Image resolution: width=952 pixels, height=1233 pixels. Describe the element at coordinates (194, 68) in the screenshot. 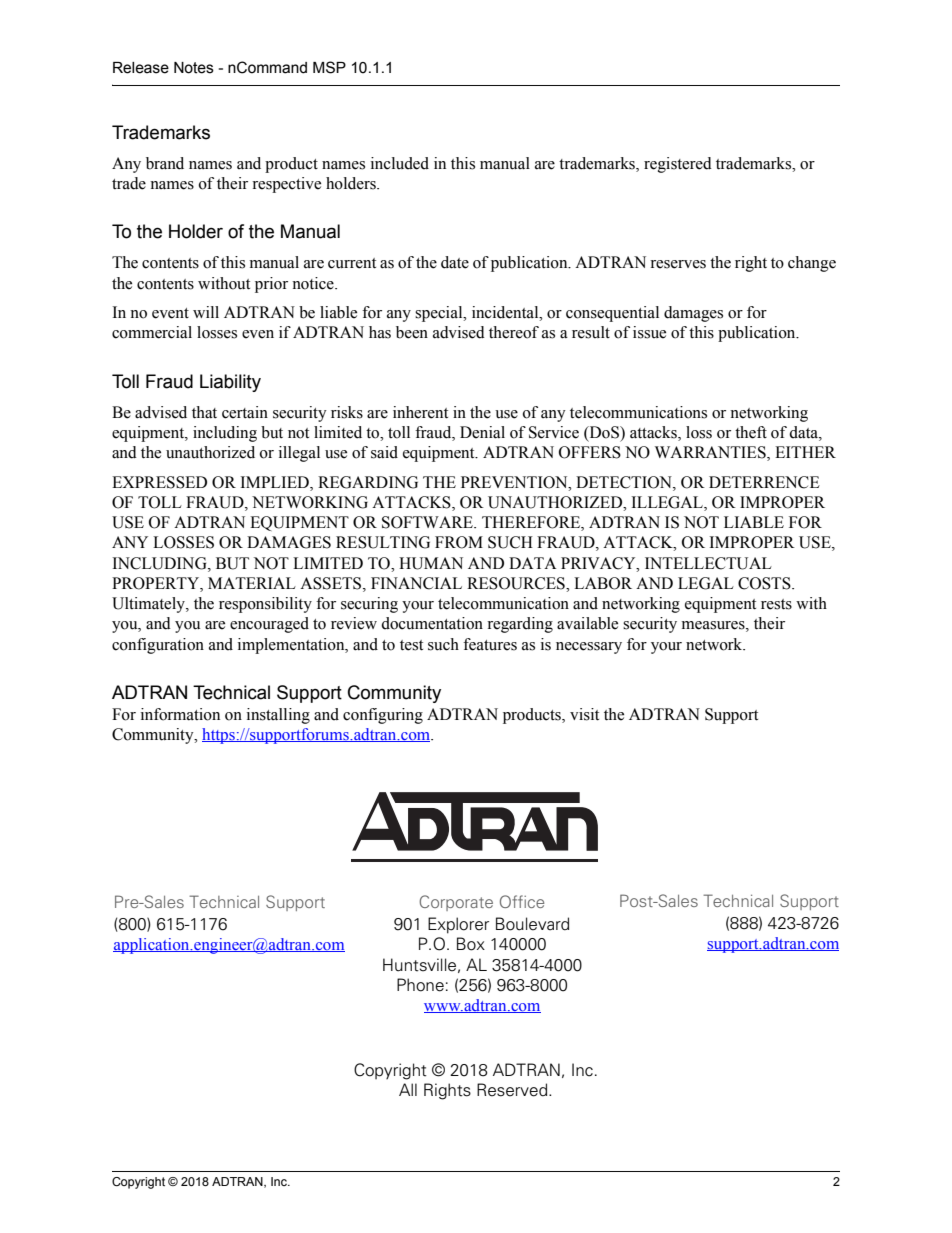

I see `Notes` at that location.
